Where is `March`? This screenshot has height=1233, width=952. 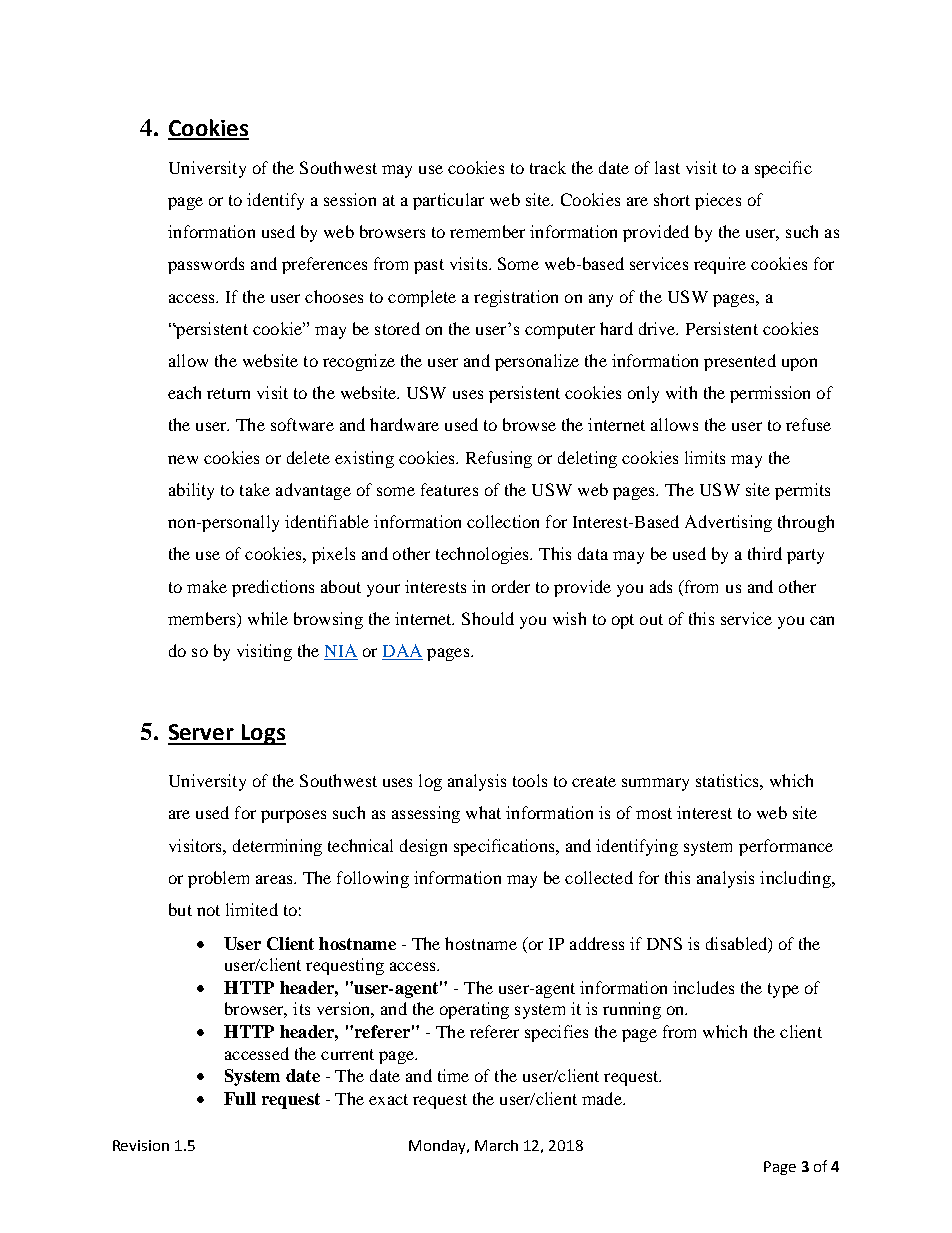 March is located at coordinates (496, 1145).
